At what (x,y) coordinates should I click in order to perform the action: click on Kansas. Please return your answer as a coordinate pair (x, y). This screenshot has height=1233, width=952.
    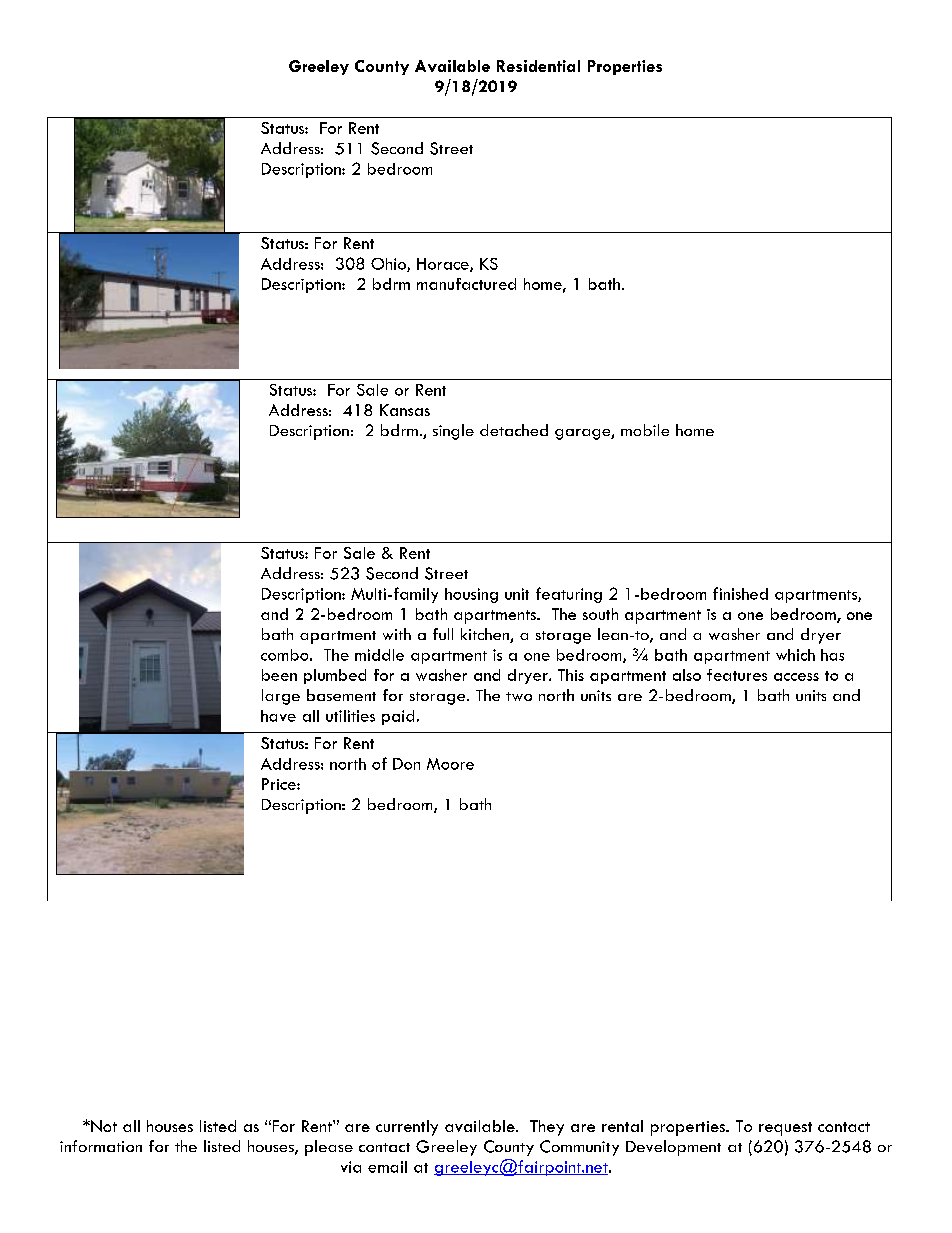
    Looking at the image, I should click on (405, 410).
